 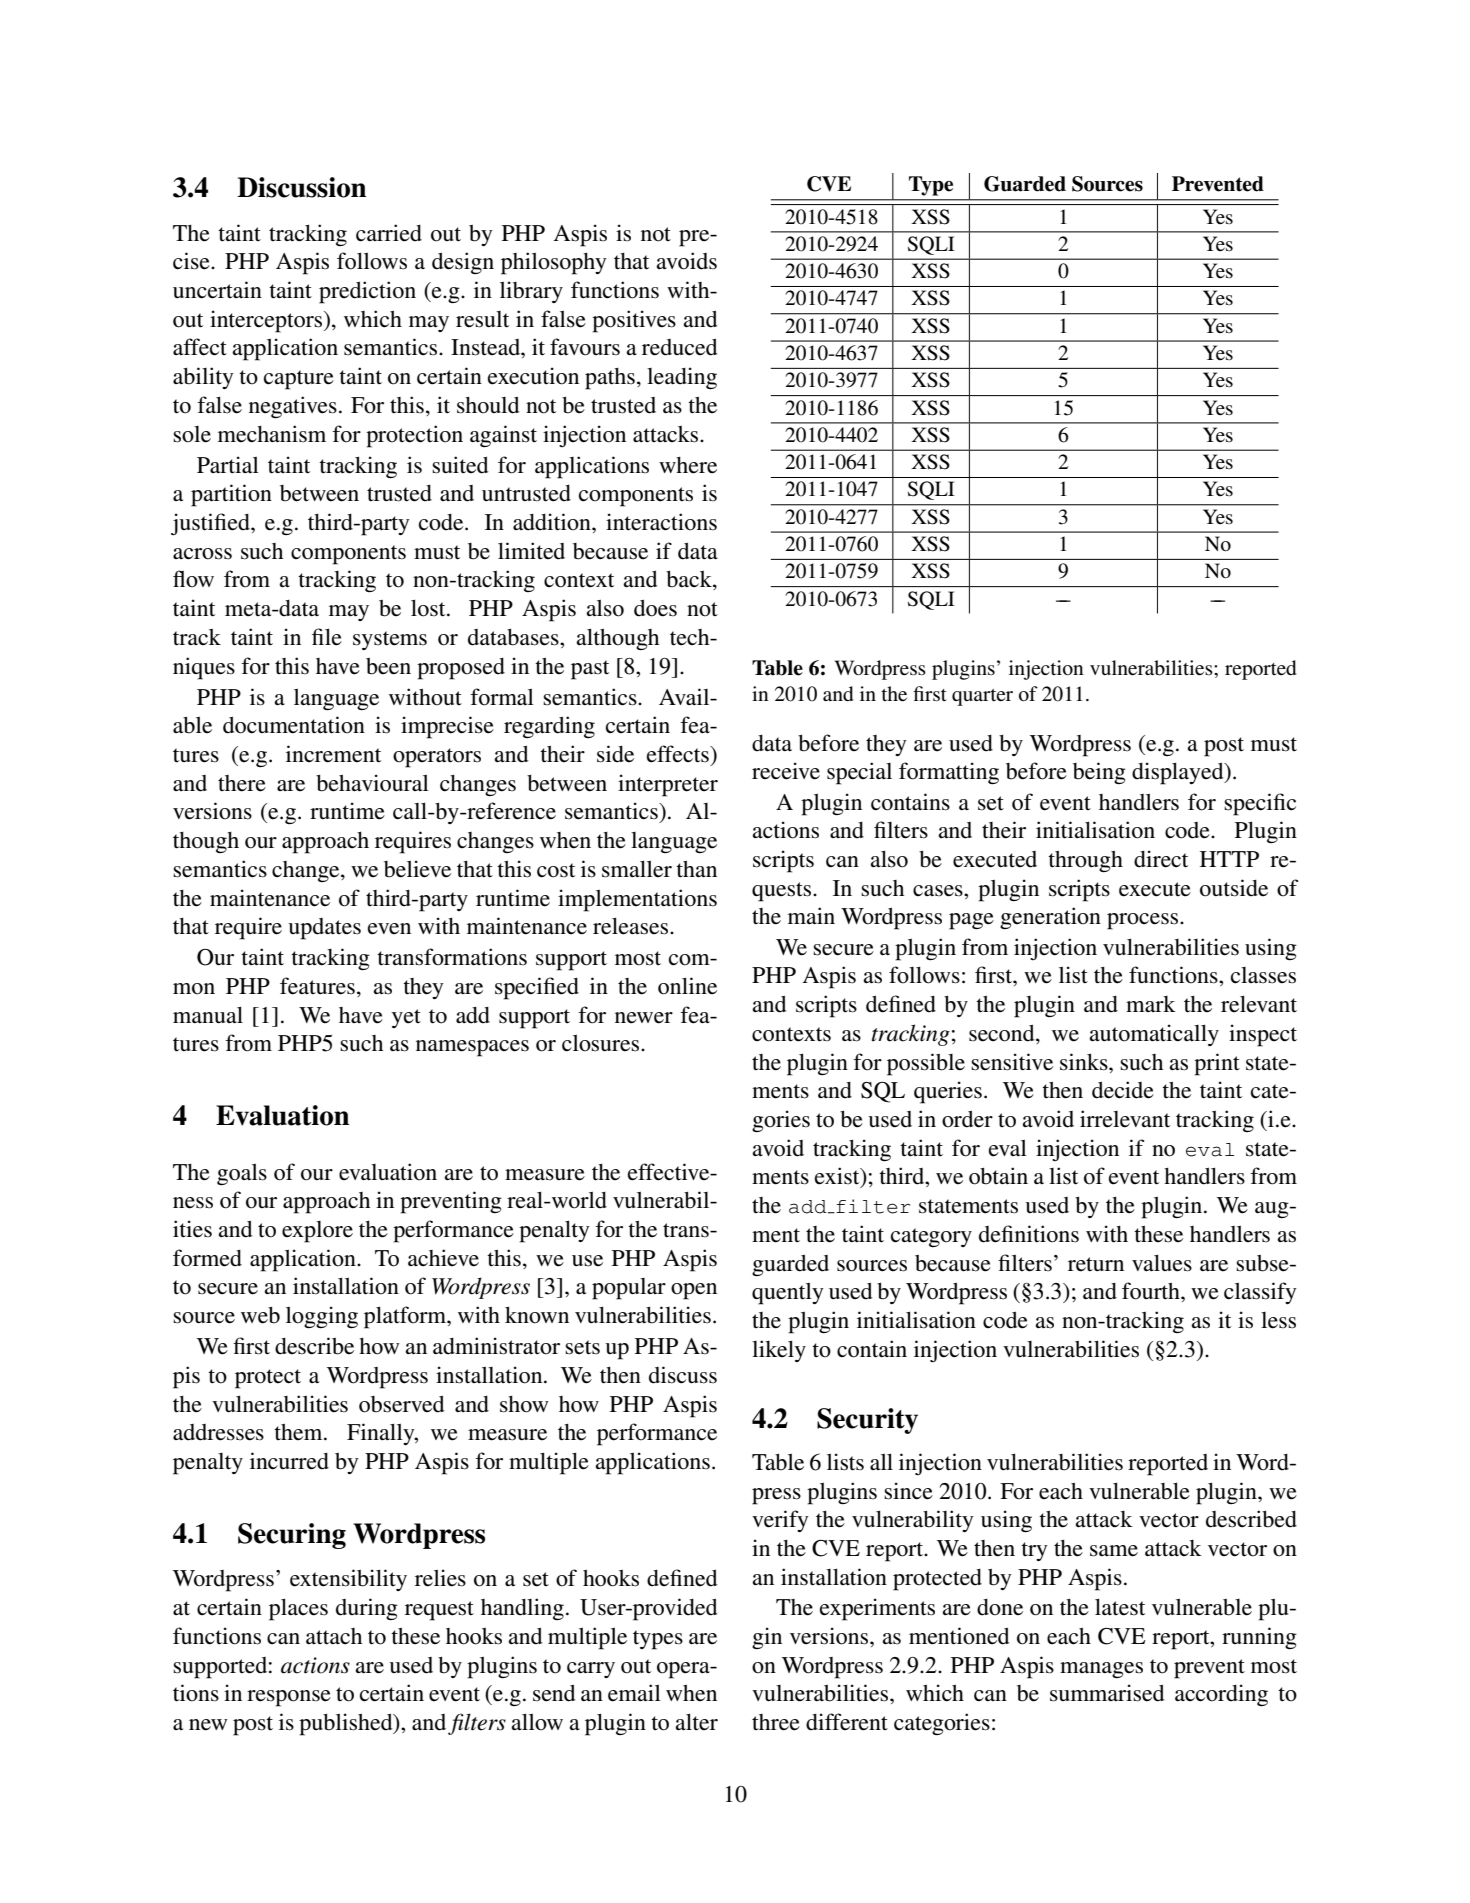 What do you see at coordinates (1162, 1263) in the screenshot?
I see `values` at bounding box center [1162, 1263].
